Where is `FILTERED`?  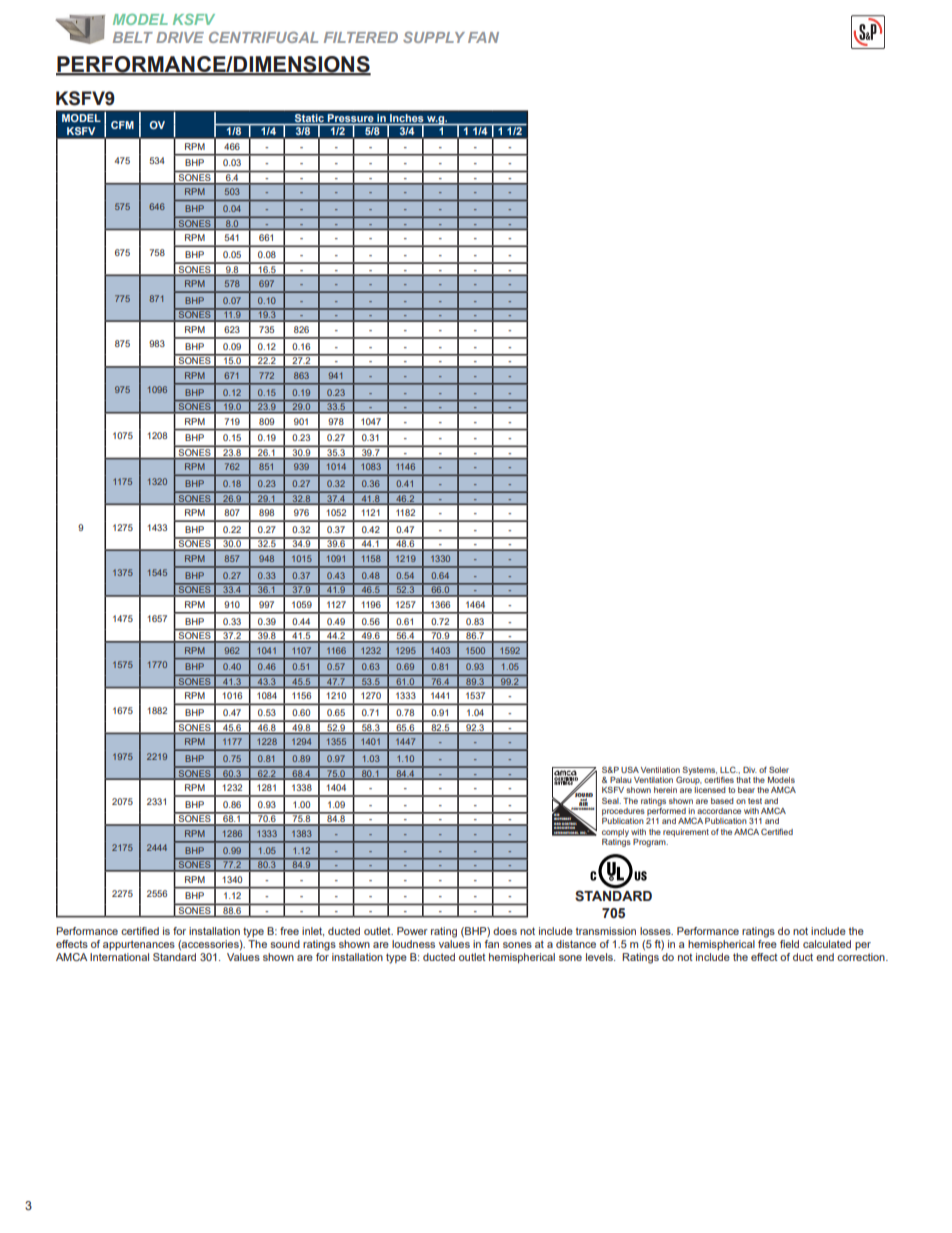 FILTERED is located at coordinates (361, 37).
